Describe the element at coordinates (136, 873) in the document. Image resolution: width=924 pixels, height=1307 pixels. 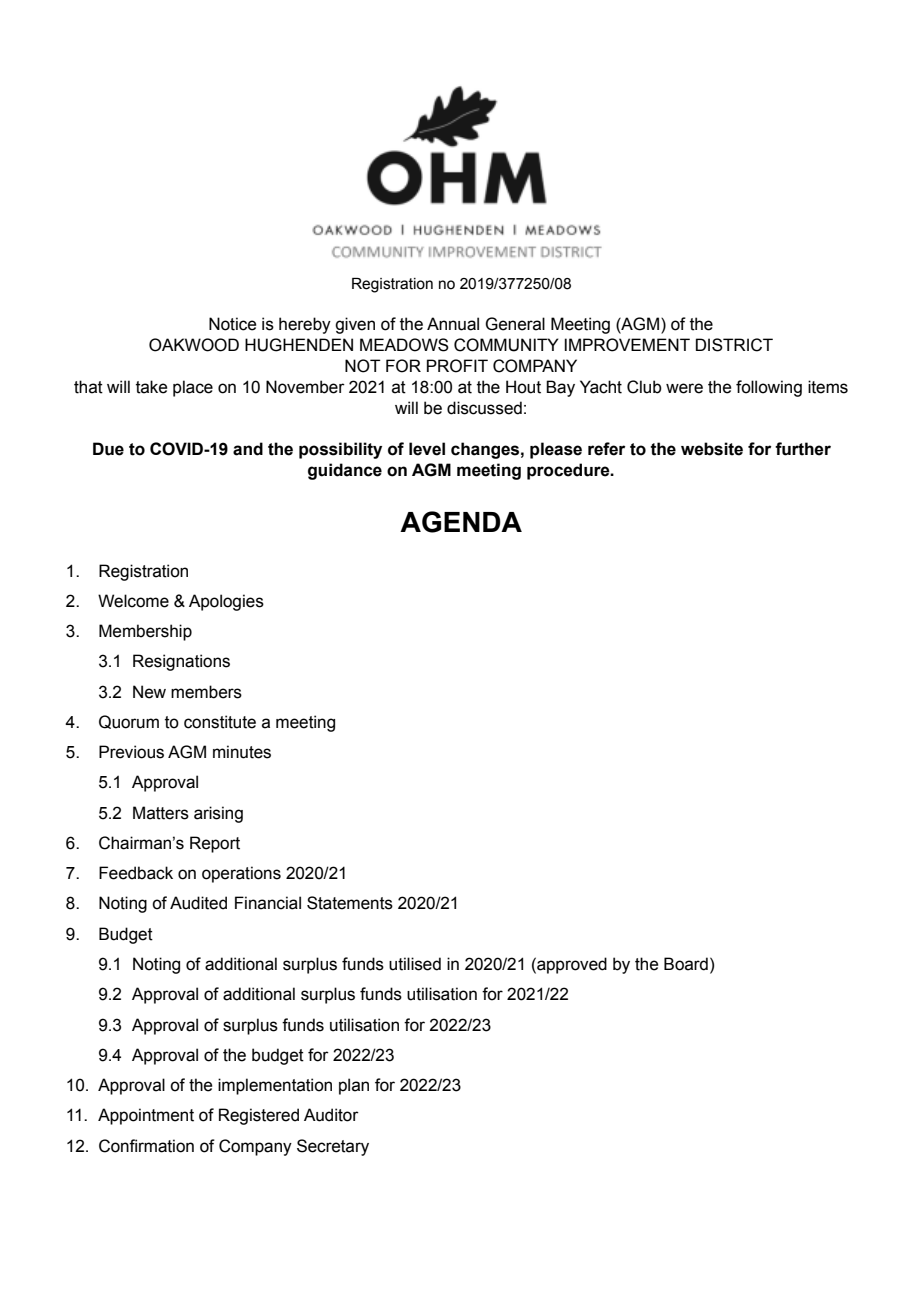
I see `Feedback` at that location.
